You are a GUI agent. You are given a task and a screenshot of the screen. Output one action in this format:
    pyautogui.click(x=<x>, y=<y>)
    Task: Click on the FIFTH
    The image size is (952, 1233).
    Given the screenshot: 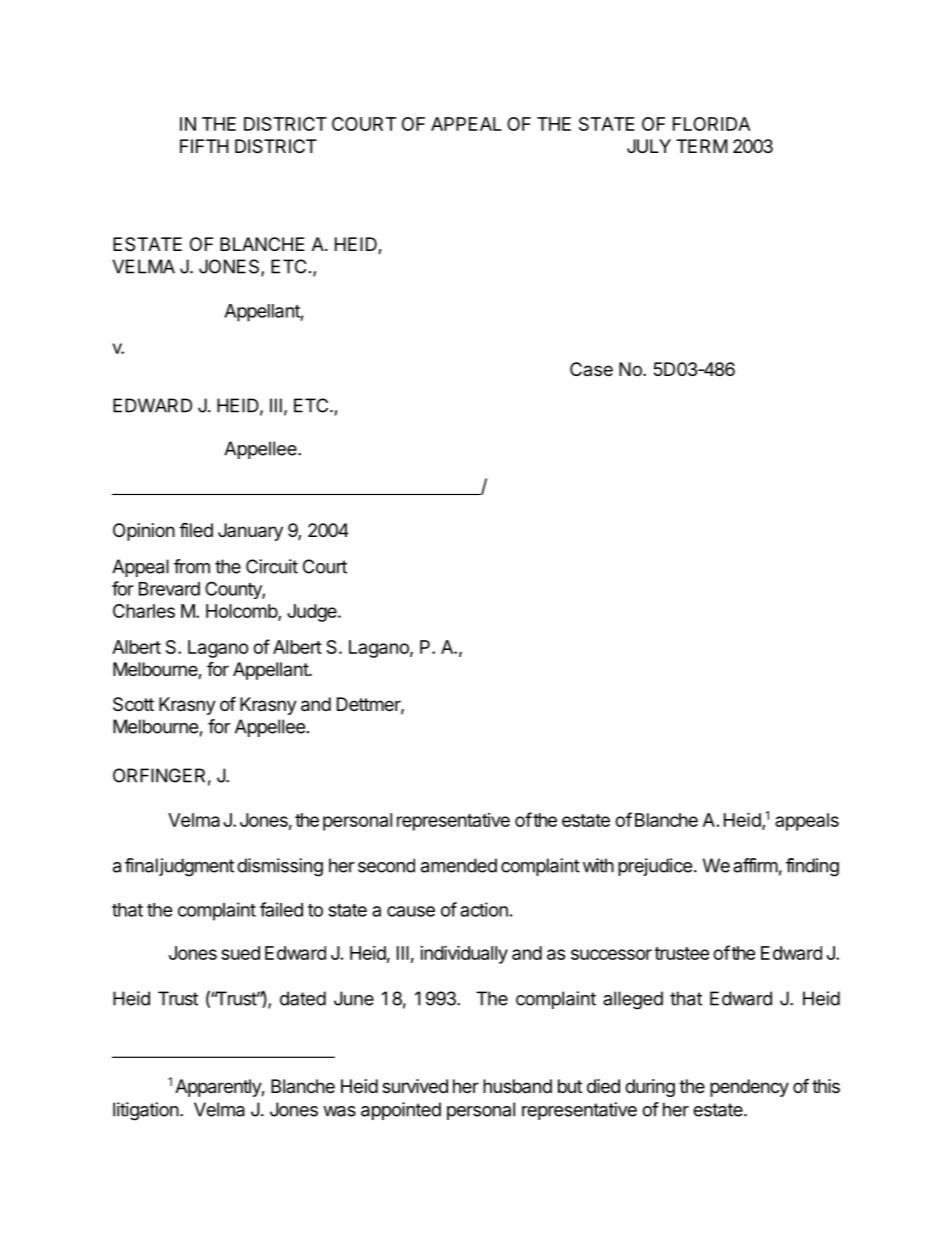 What is the action you would take?
    pyautogui.click(x=204, y=146)
